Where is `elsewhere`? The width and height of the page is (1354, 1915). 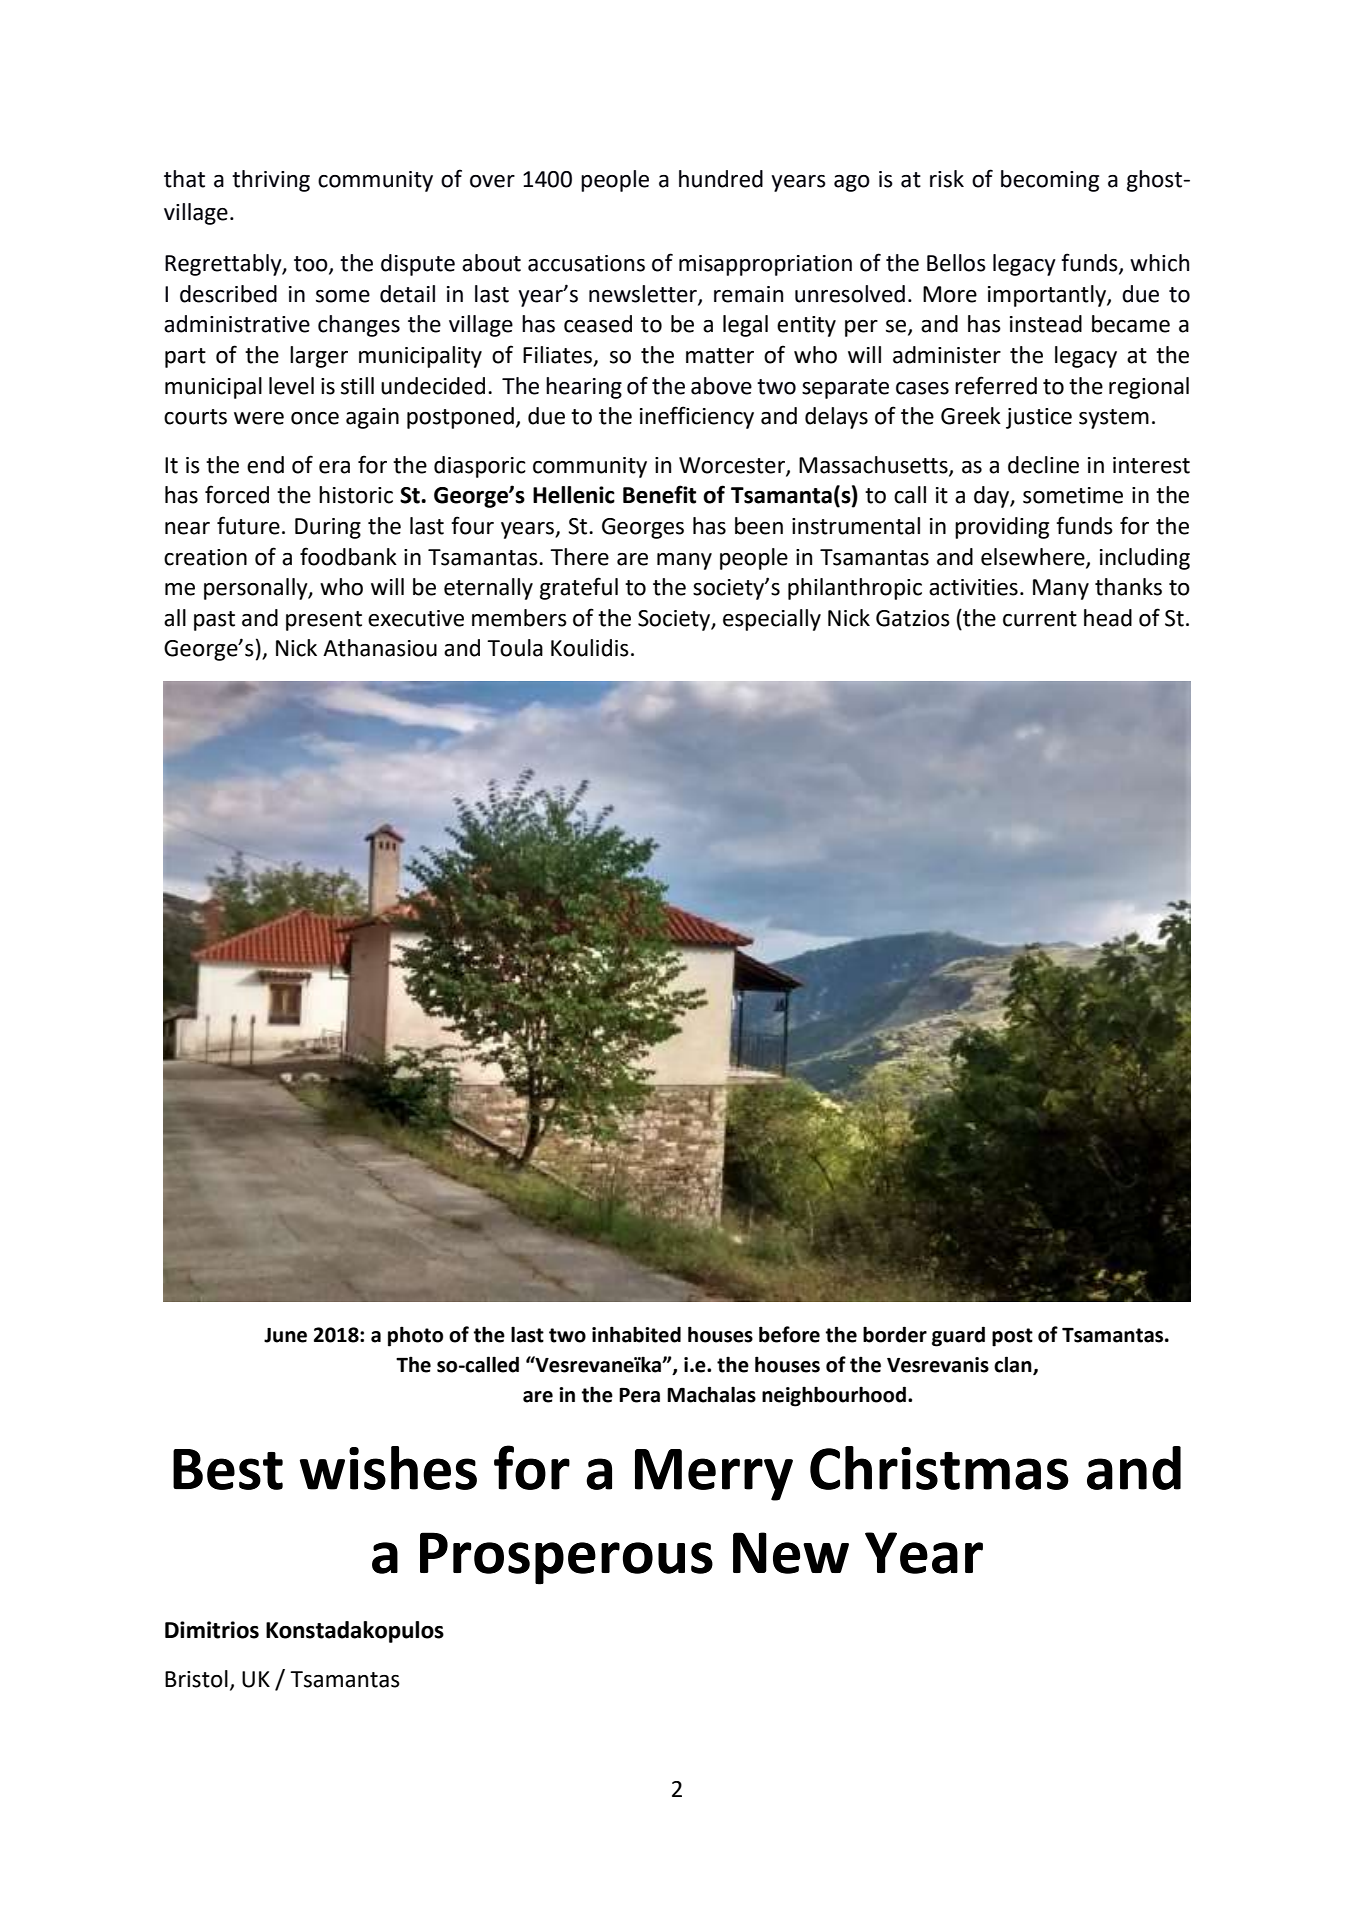
elsewhere is located at coordinates (1034, 557).
